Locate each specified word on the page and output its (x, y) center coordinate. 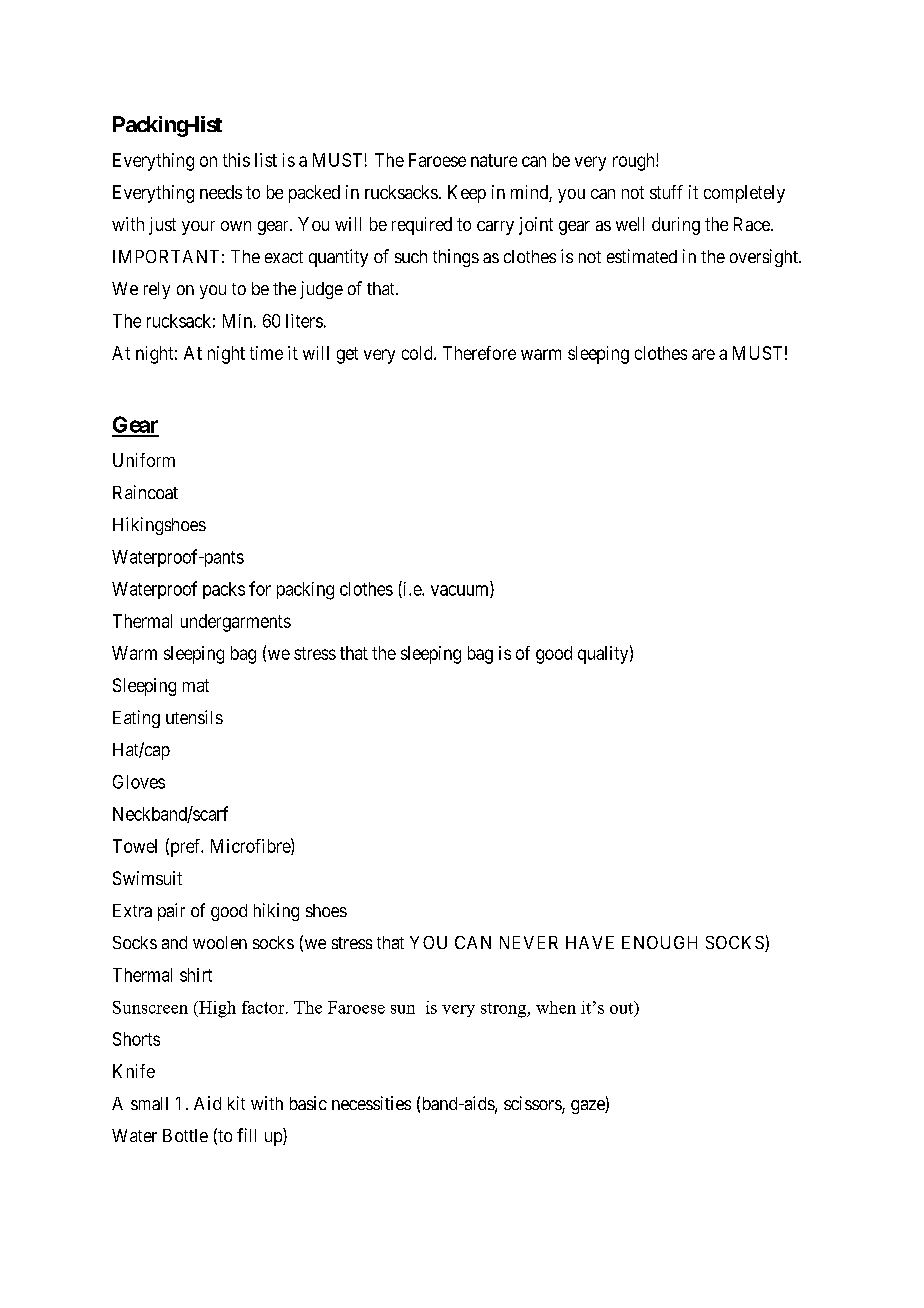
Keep (467, 194)
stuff (666, 192)
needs (221, 192)
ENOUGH (659, 942)
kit (236, 1103)
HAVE (590, 942)
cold (418, 353)
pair (171, 912)
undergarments (236, 623)
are (703, 354)
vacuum (461, 591)
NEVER (529, 942)
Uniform (144, 460)
